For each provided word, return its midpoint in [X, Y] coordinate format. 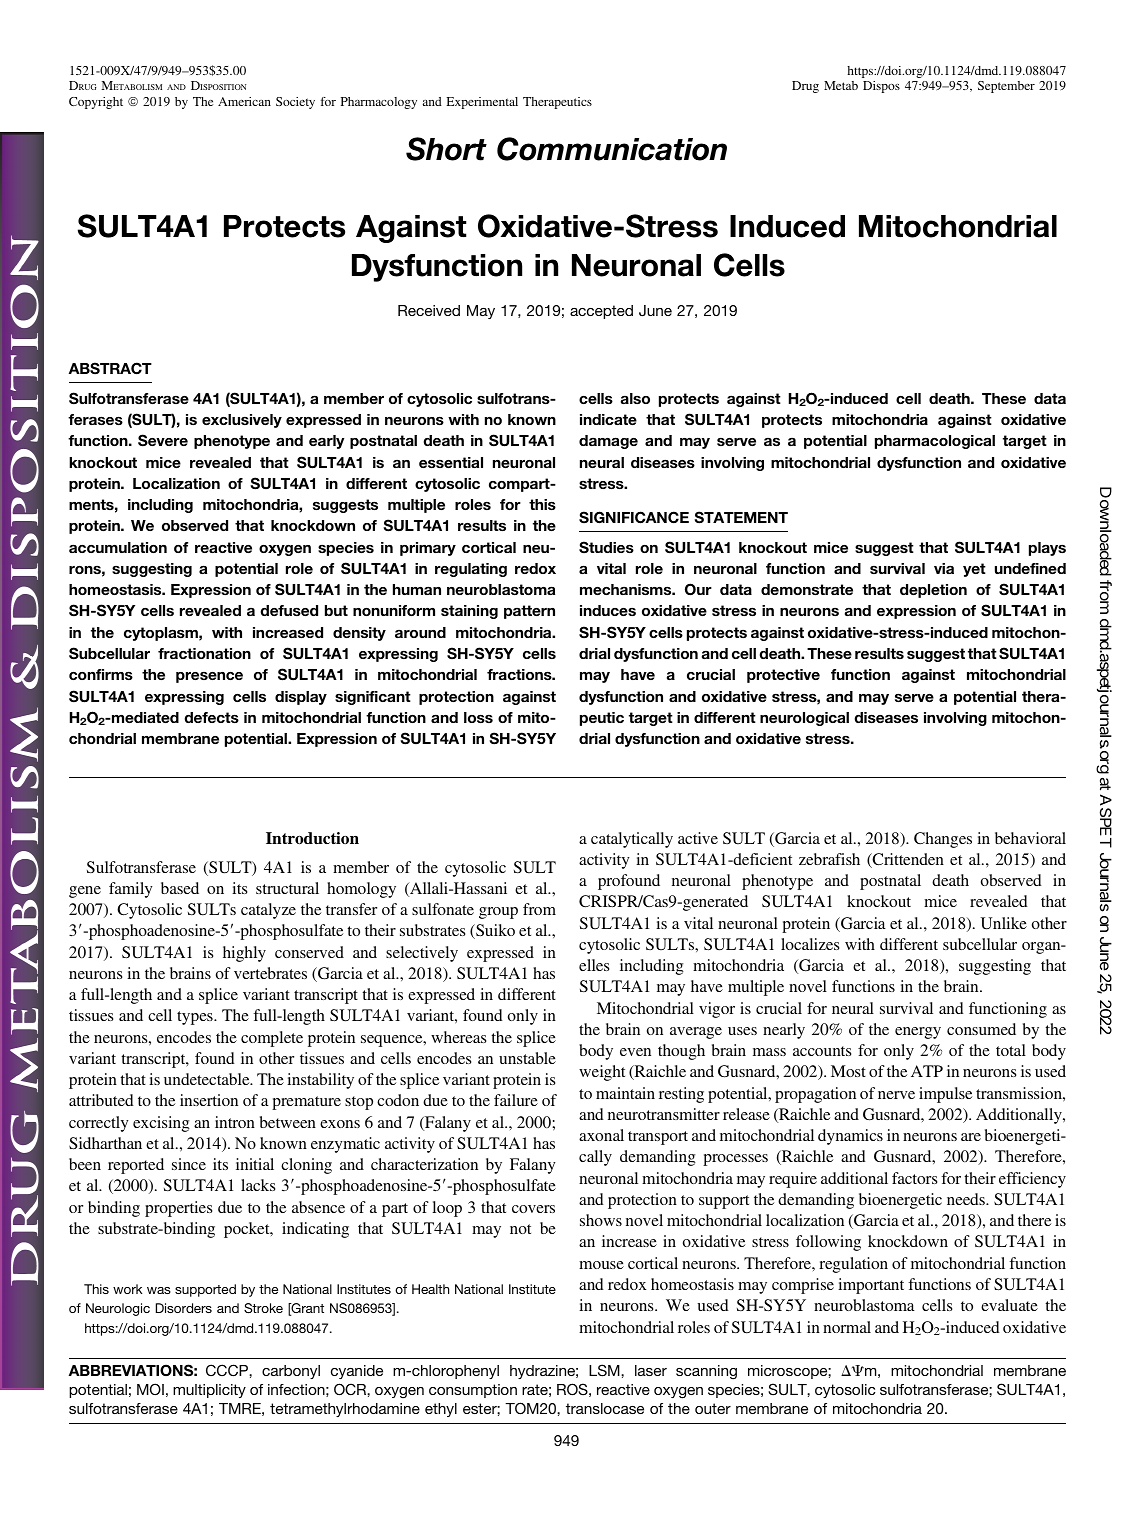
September [1006, 87]
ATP [927, 1071]
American [244, 101]
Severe [163, 440]
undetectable [208, 1079]
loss [478, 717]
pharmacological [935, 442]
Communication [612, 149]
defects [212, 717]
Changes [943, 840]
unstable [527, 1058]
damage [608, 442]
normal [847, 1327]
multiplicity [209, 1391]
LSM [605, 1370]
